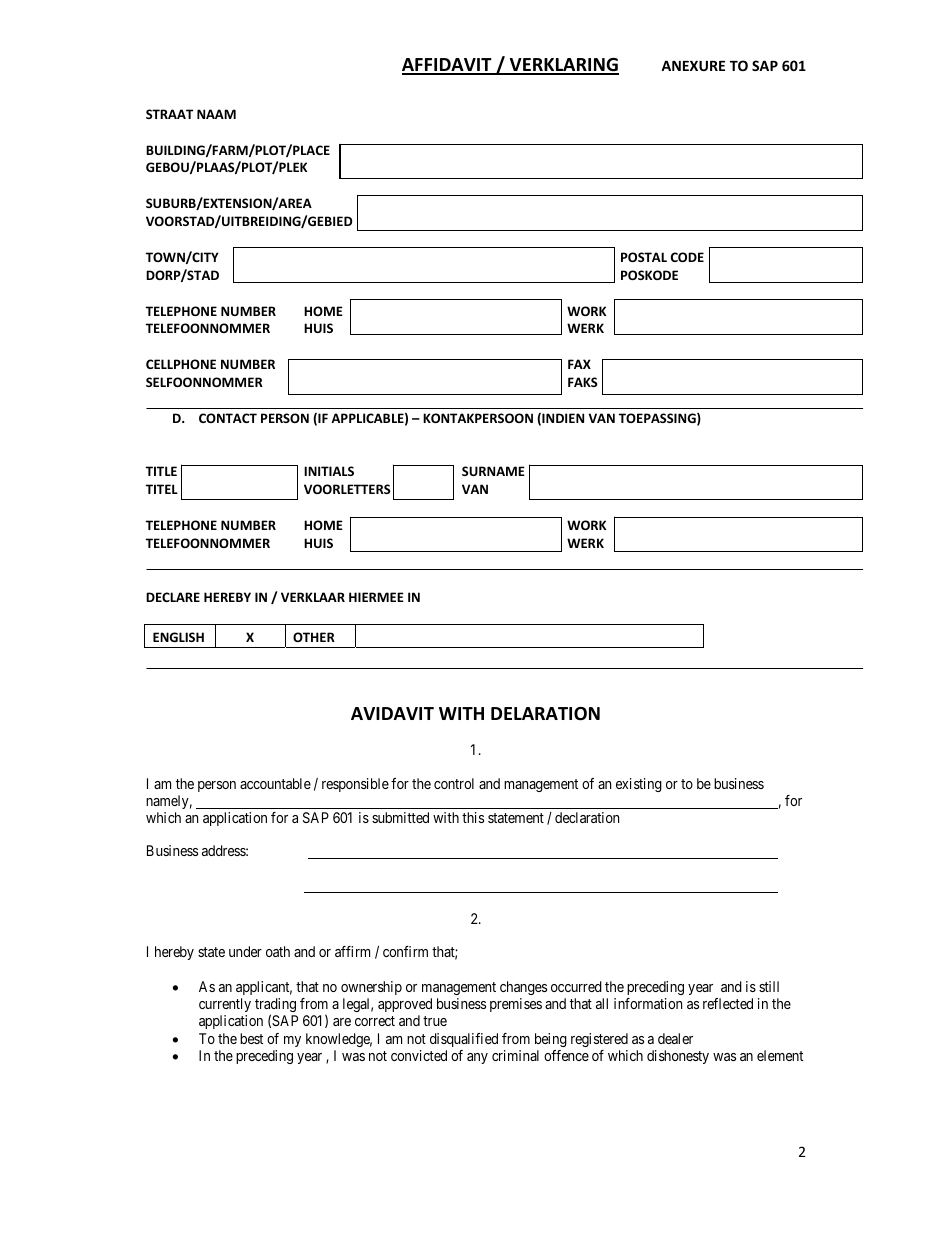  I want to click on CONTACT, so click(228, 418).
